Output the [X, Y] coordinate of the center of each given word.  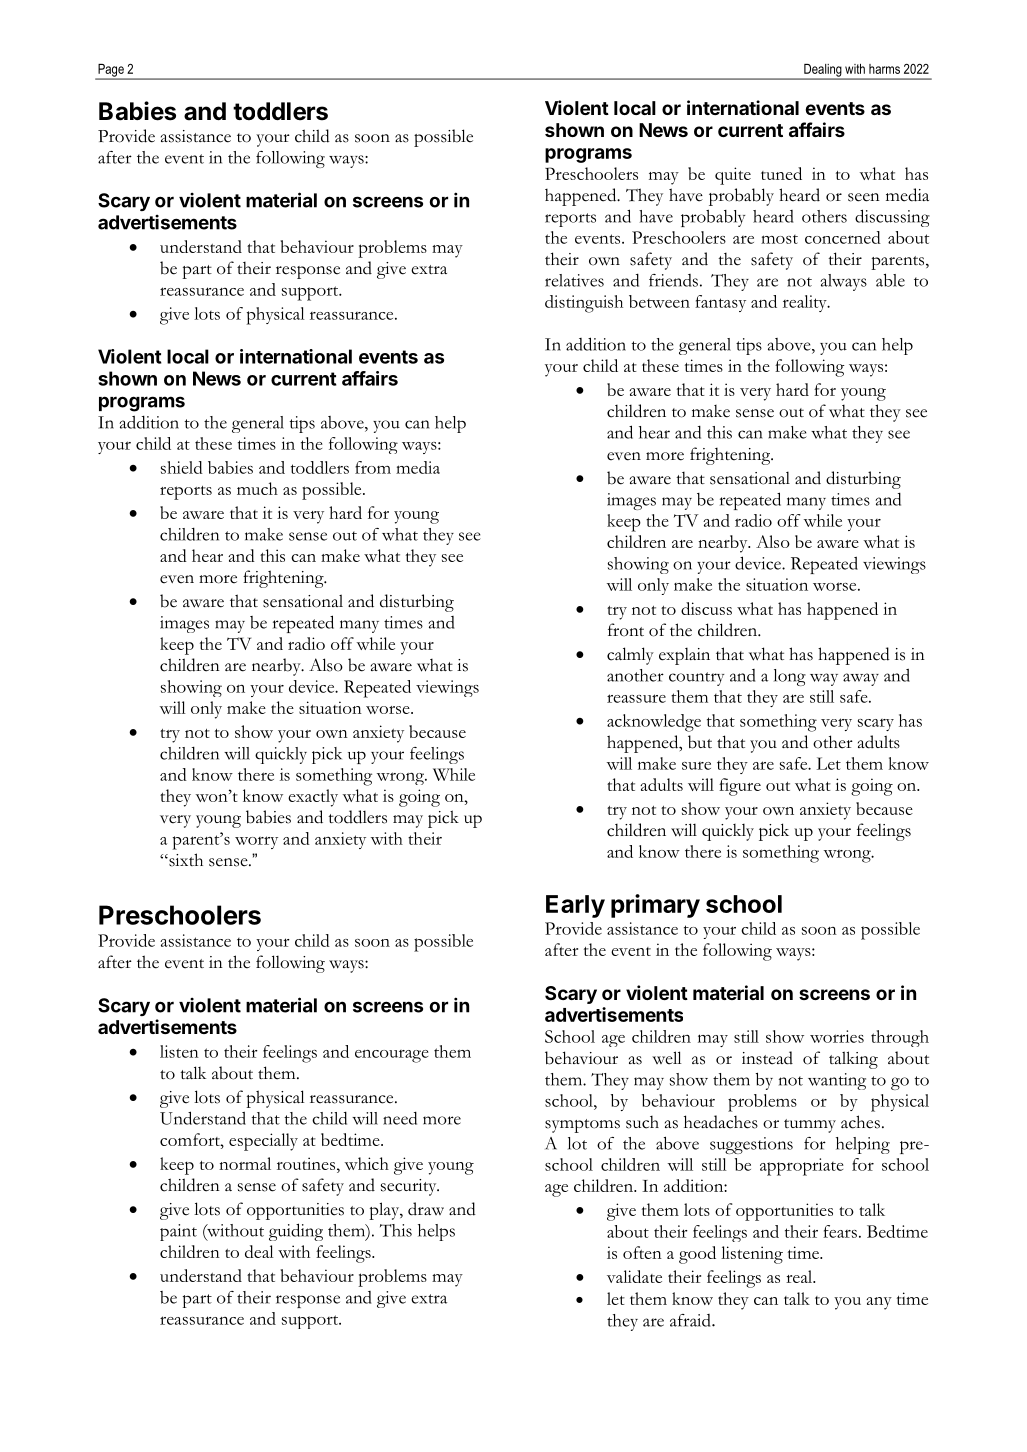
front [626, 630]
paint [178, 1232]
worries [837, 1036]
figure [740, 787]
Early [575, 906]
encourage [392, 1056]
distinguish [584, 304]
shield [182, 467]
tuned [781, 173]
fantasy [720, 303]
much [257, 488]
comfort [191, 1139]
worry [256, 842]
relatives [574, 280]
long [790, 677]
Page [111, 71]
